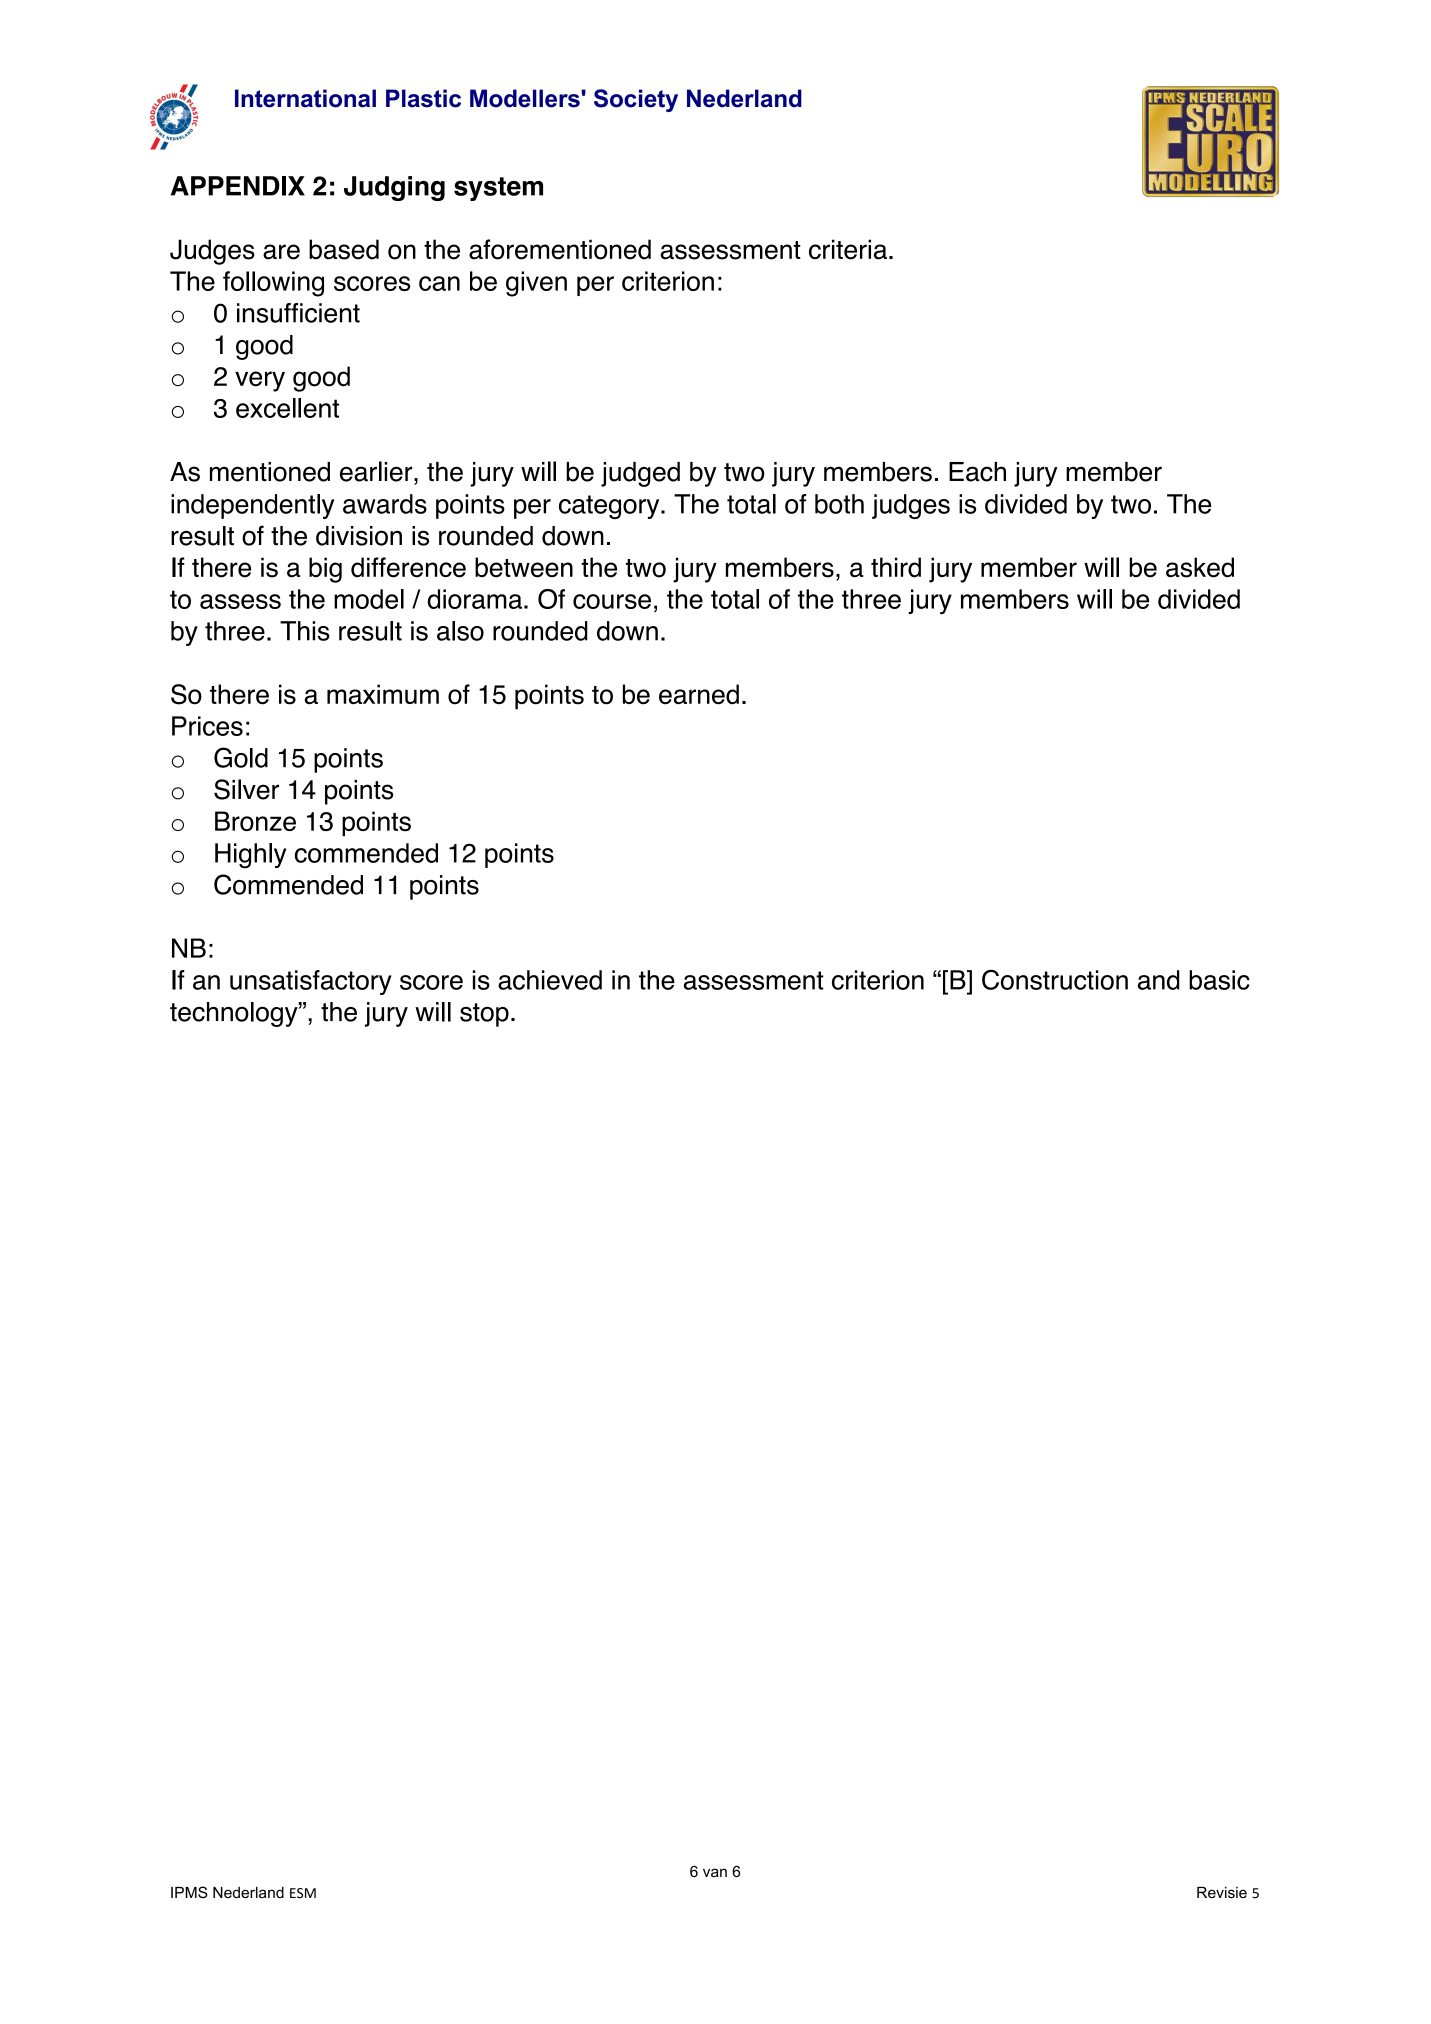 Image resolution: width=1431 pixels, height=2024 pixels. Describe the element at coordinates (849, 249) in the screenshot. I see `criteria` at that location.
